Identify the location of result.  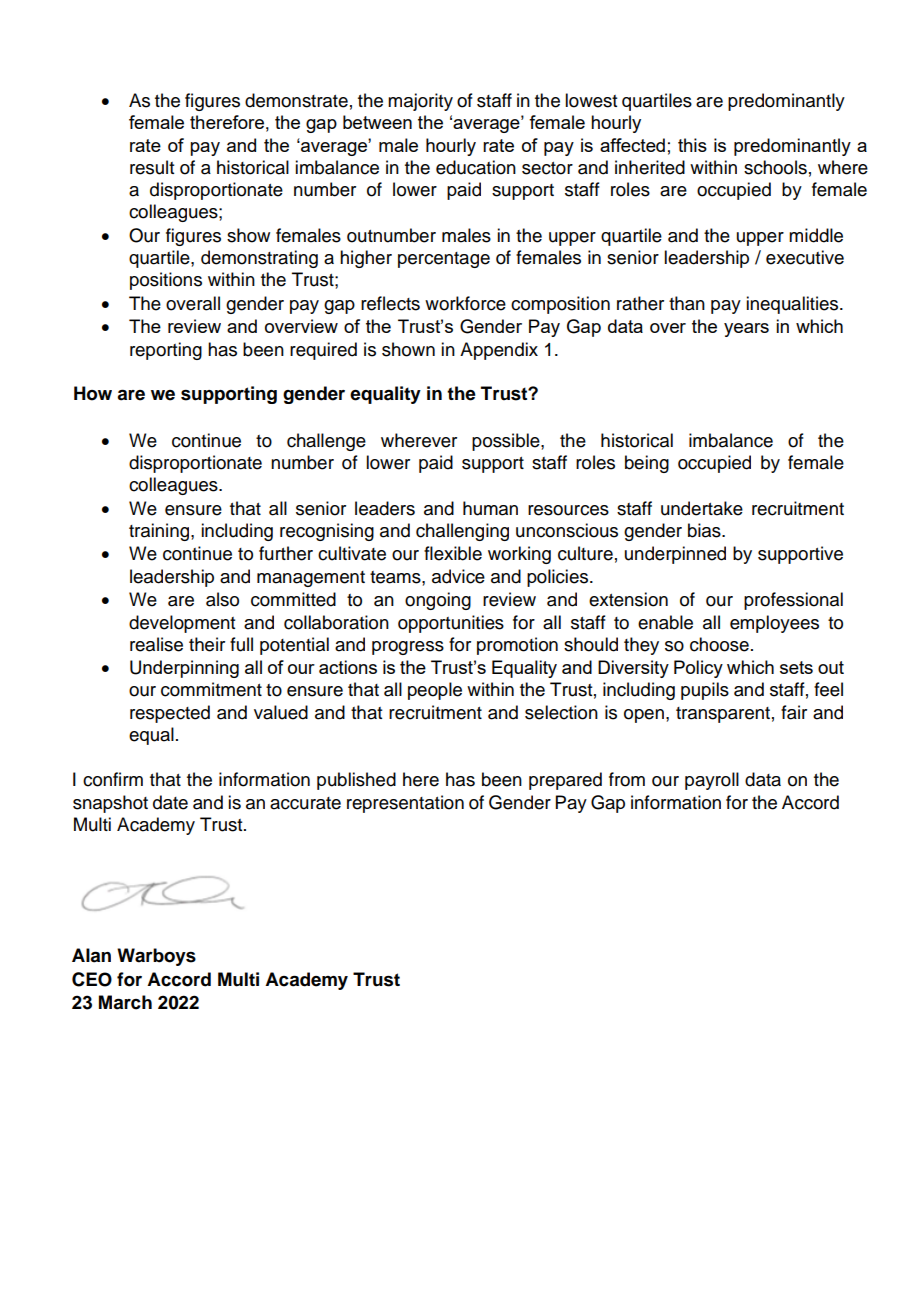
(152, 167).
